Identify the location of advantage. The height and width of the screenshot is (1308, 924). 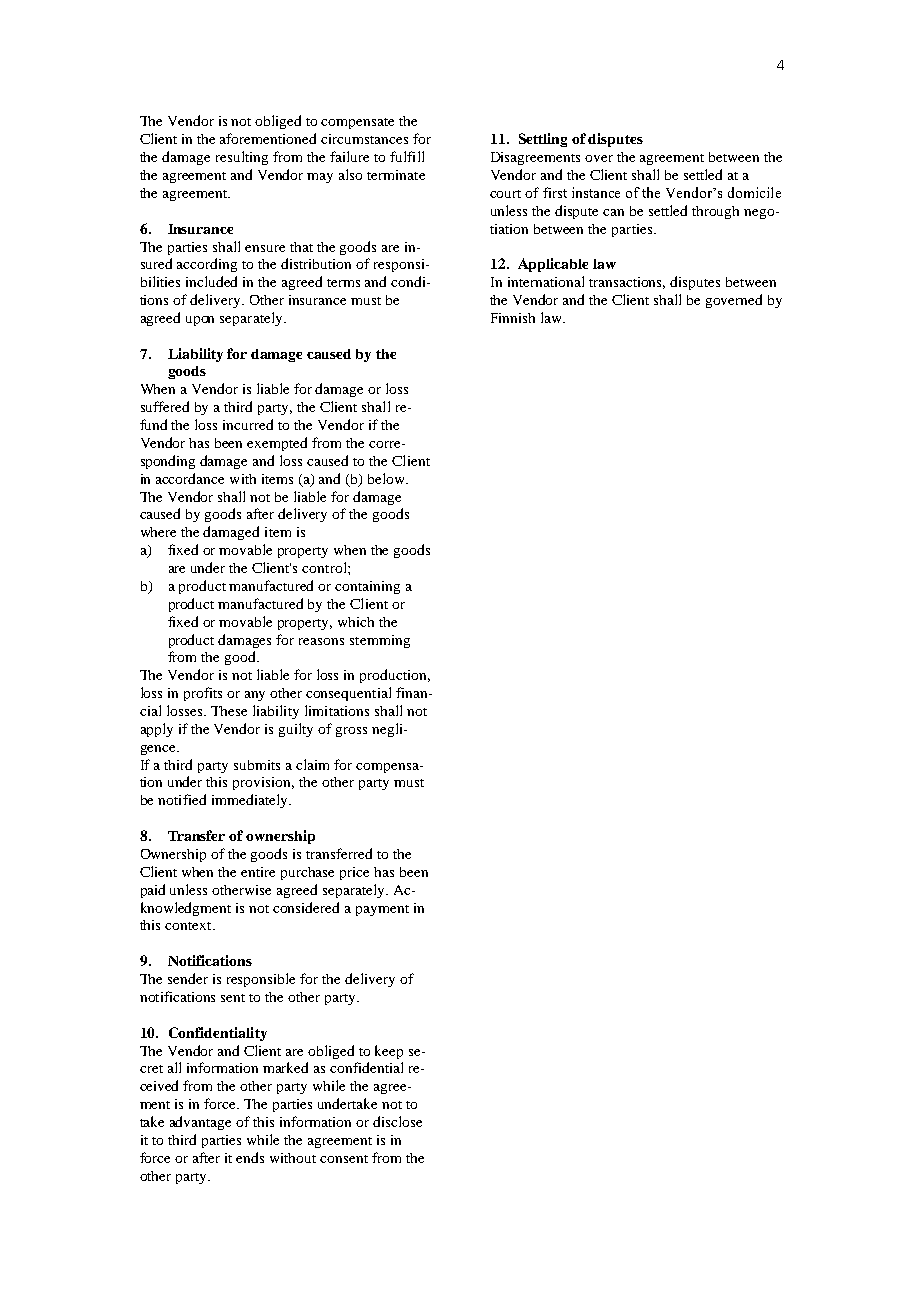
(200, 1123).
